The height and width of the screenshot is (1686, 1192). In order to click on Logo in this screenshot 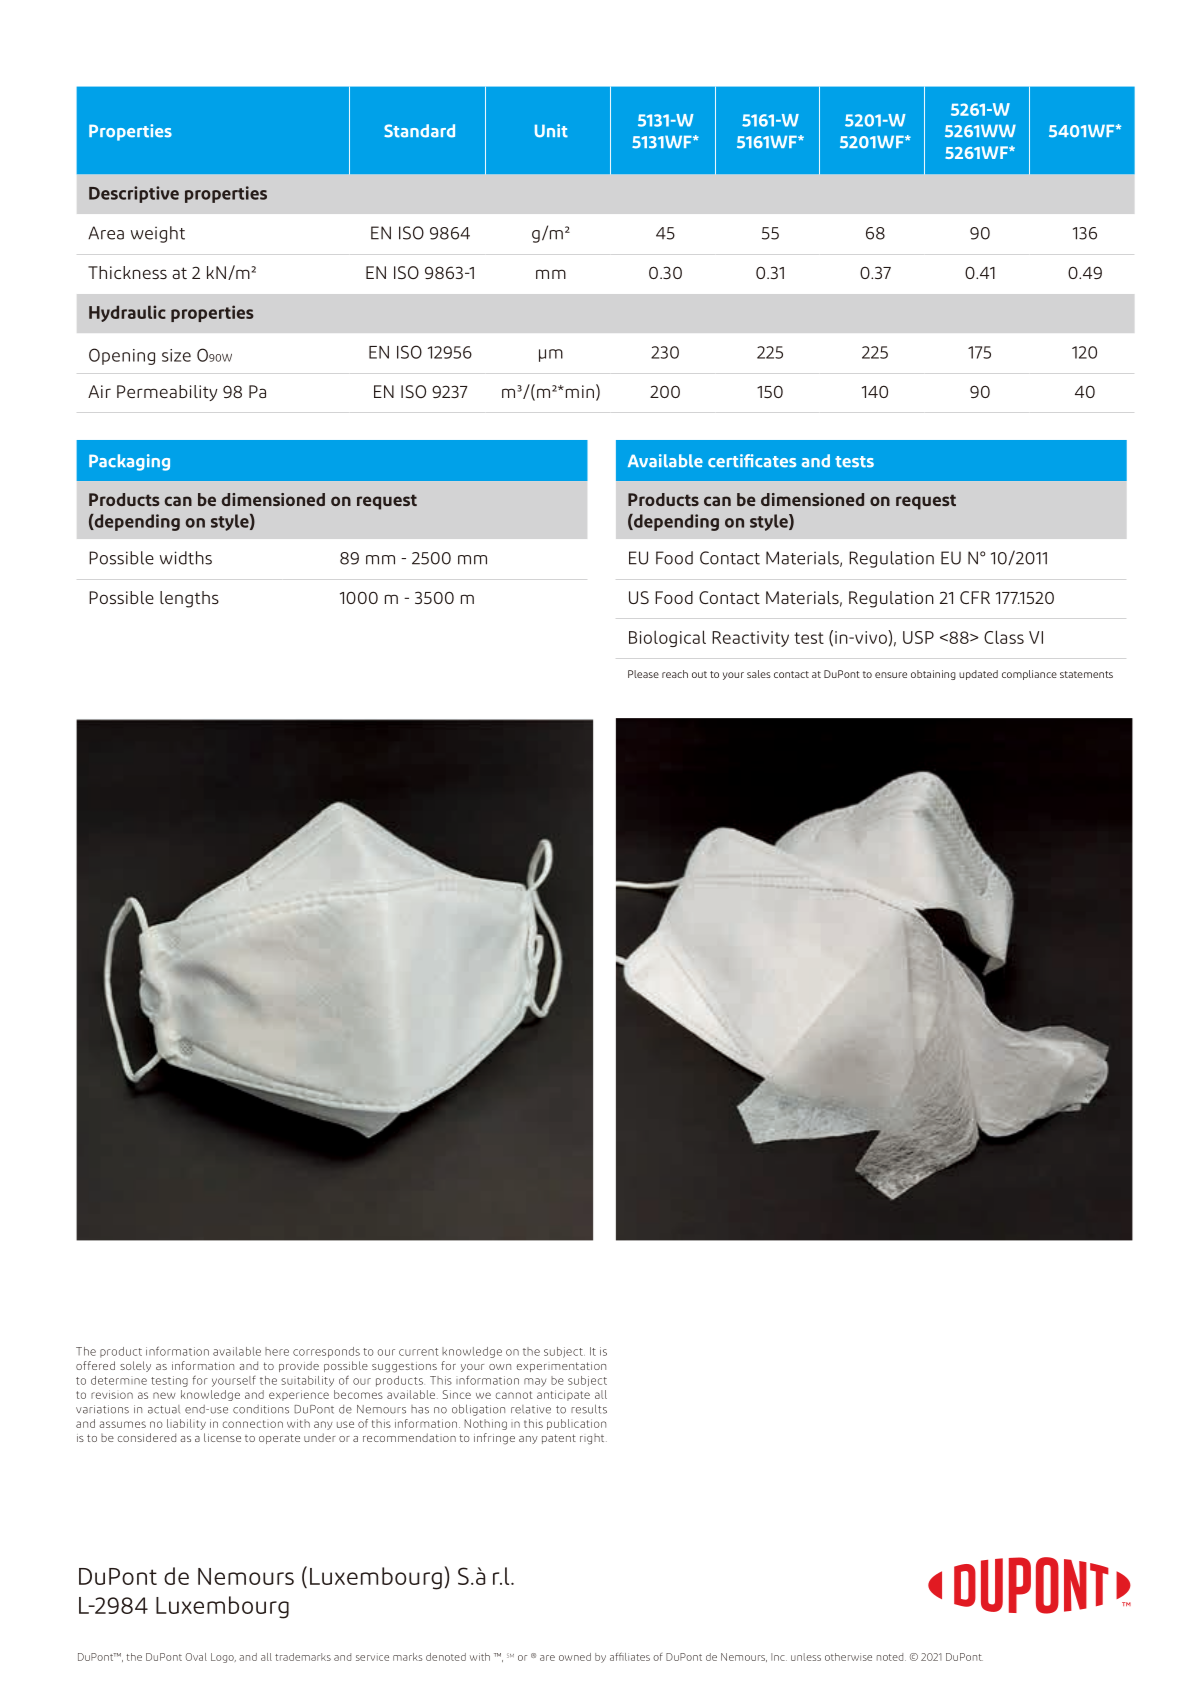, I will do `click(223, 1658)`.
